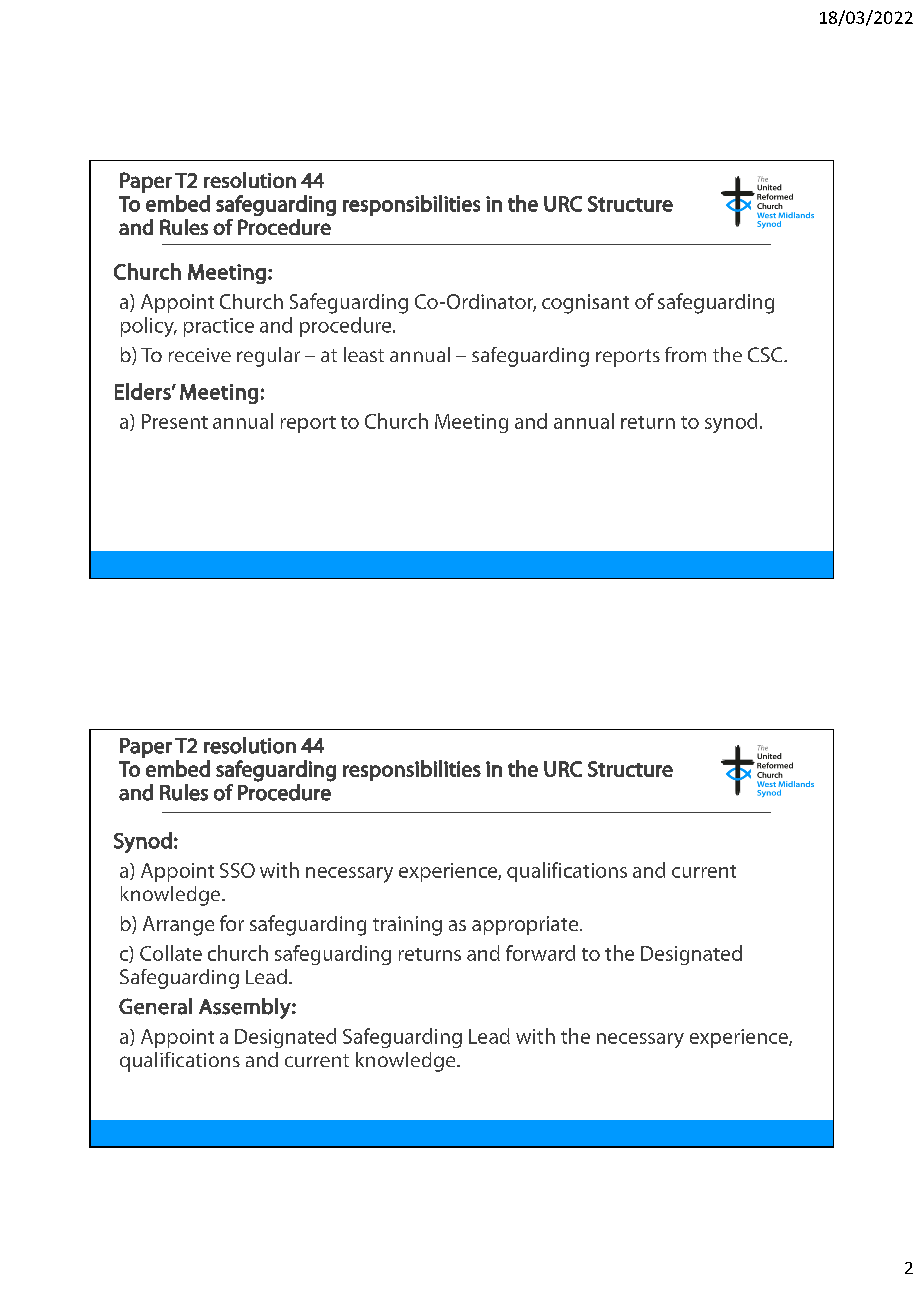 The image size is (924, 1308). Describe the element at coordinates (200, 355) in the screenshot. I see `receive` at that location.
